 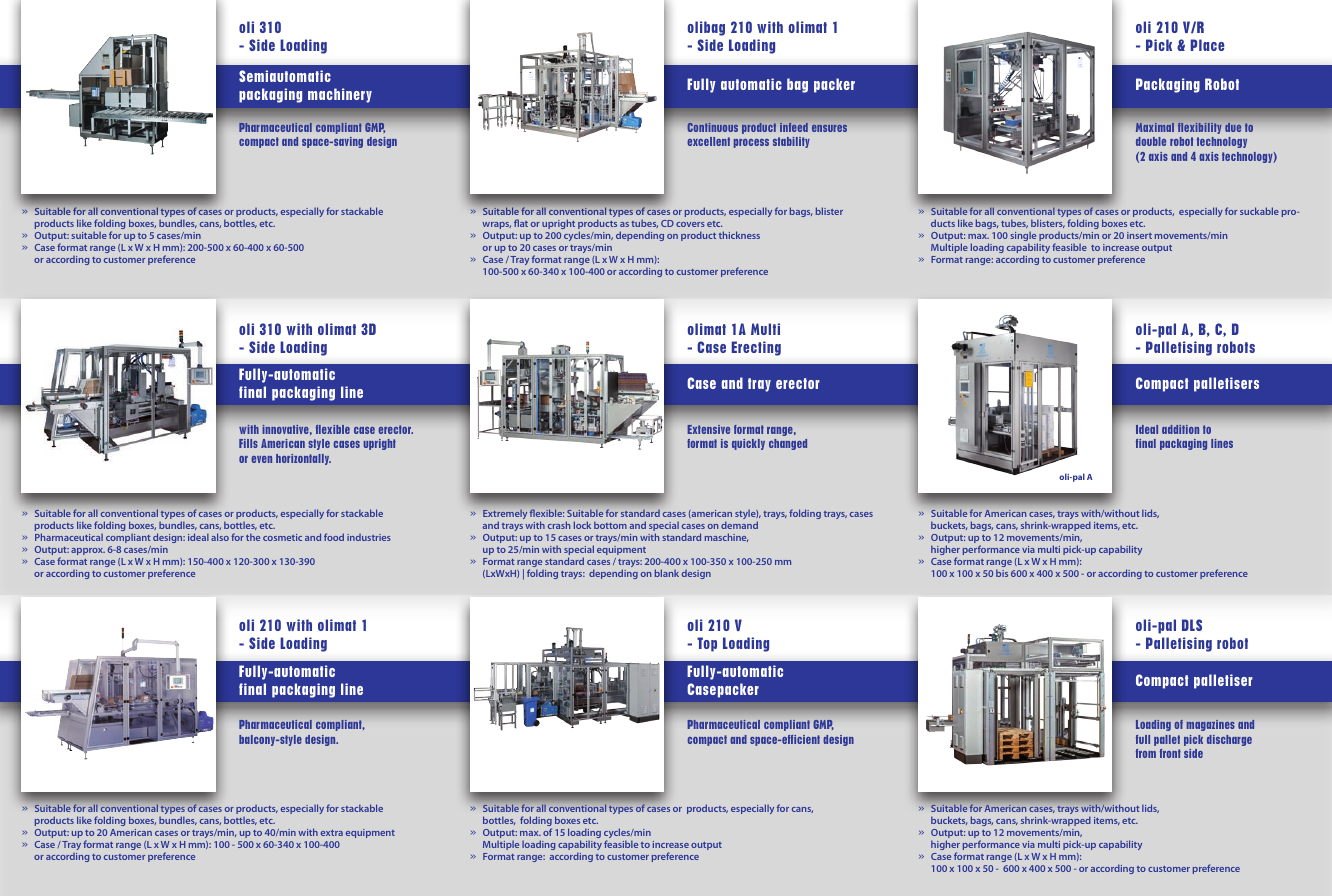 What do you see at coordinates (1207, 45) in the page?
I see `Place` at bounding box center [1207, 45].
